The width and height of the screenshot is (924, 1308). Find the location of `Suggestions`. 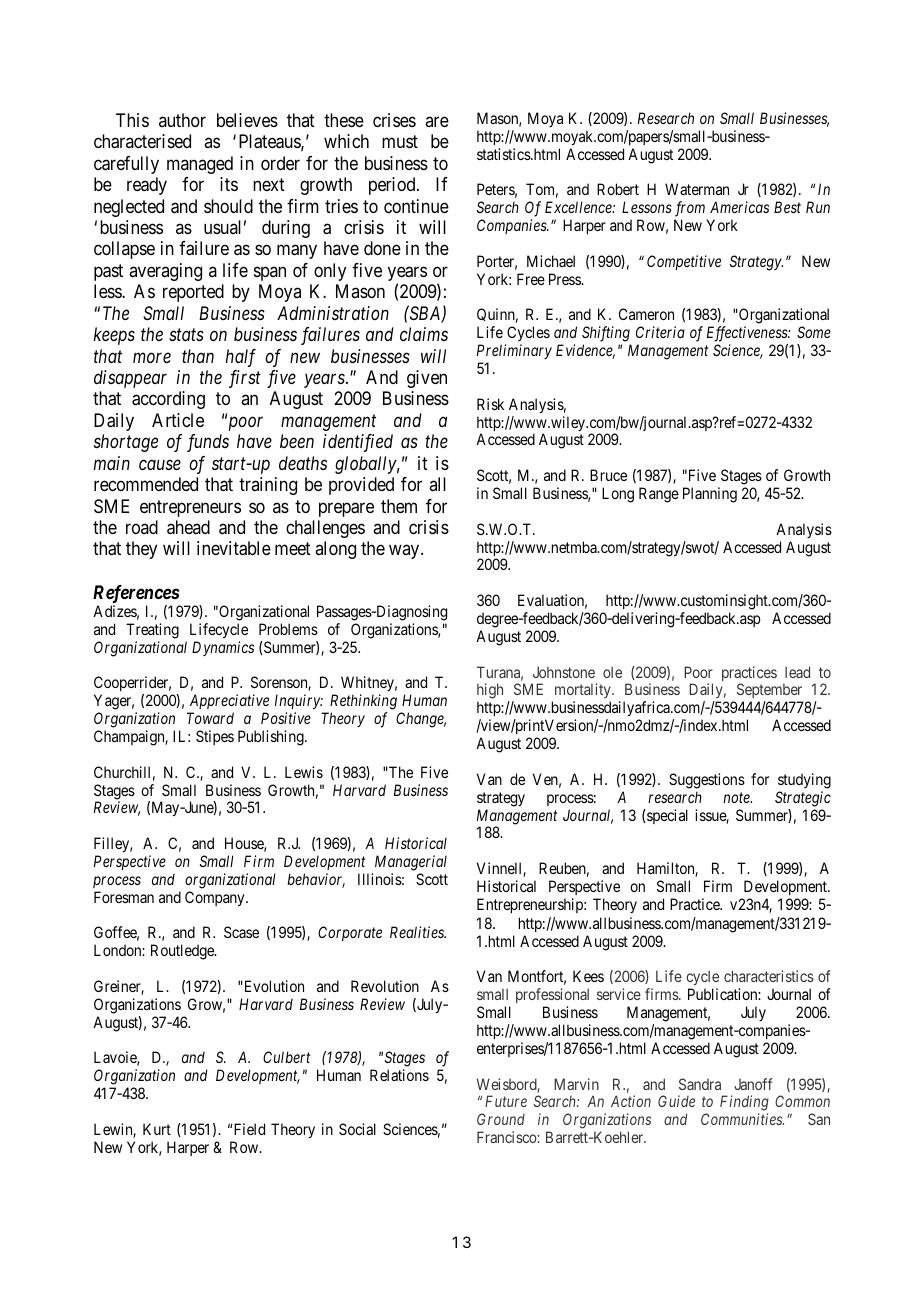

Suggestions is located at coordinates (707, 781).
